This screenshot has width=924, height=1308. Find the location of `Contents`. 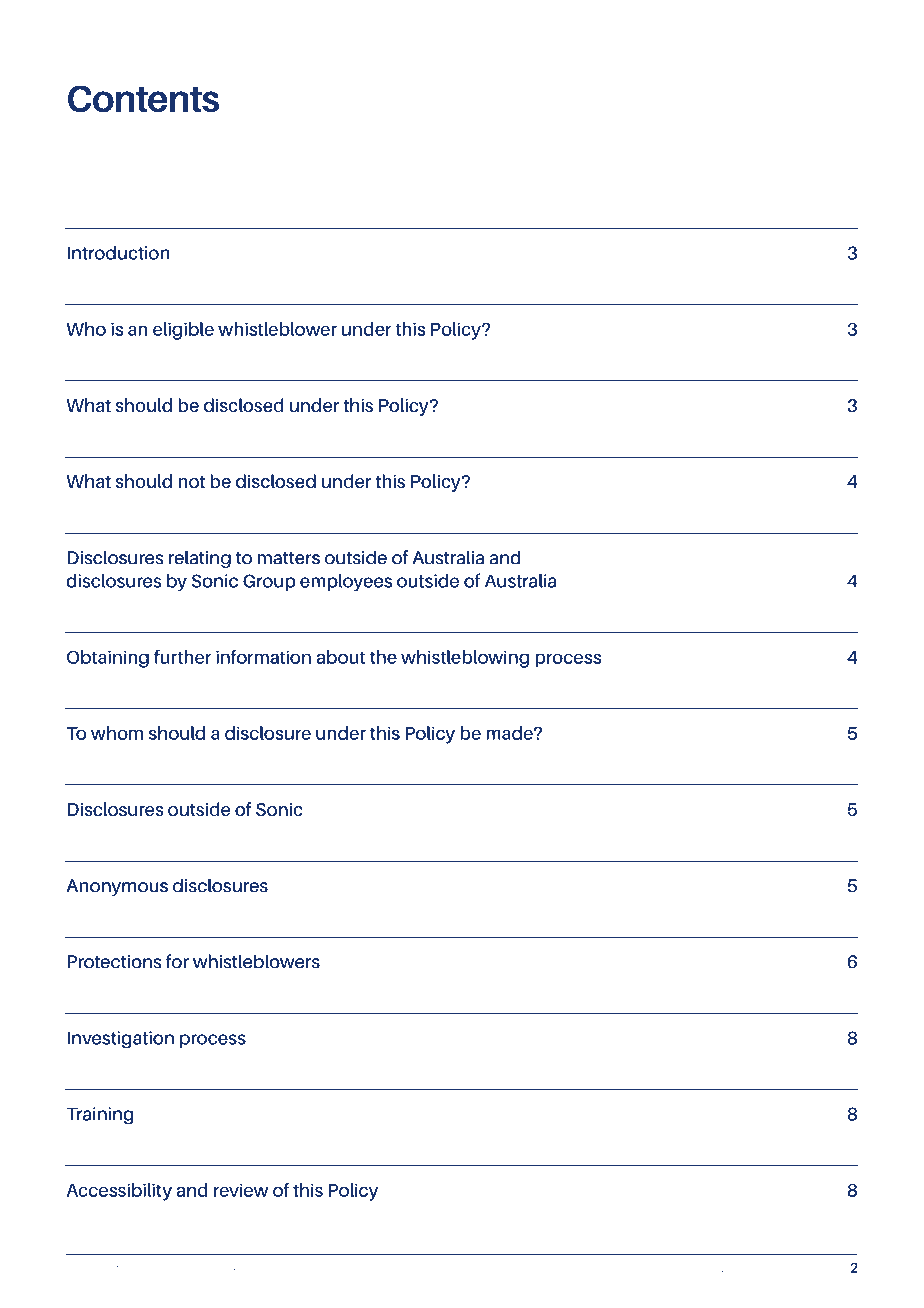

Contents is located at coordinates (143, 98).
